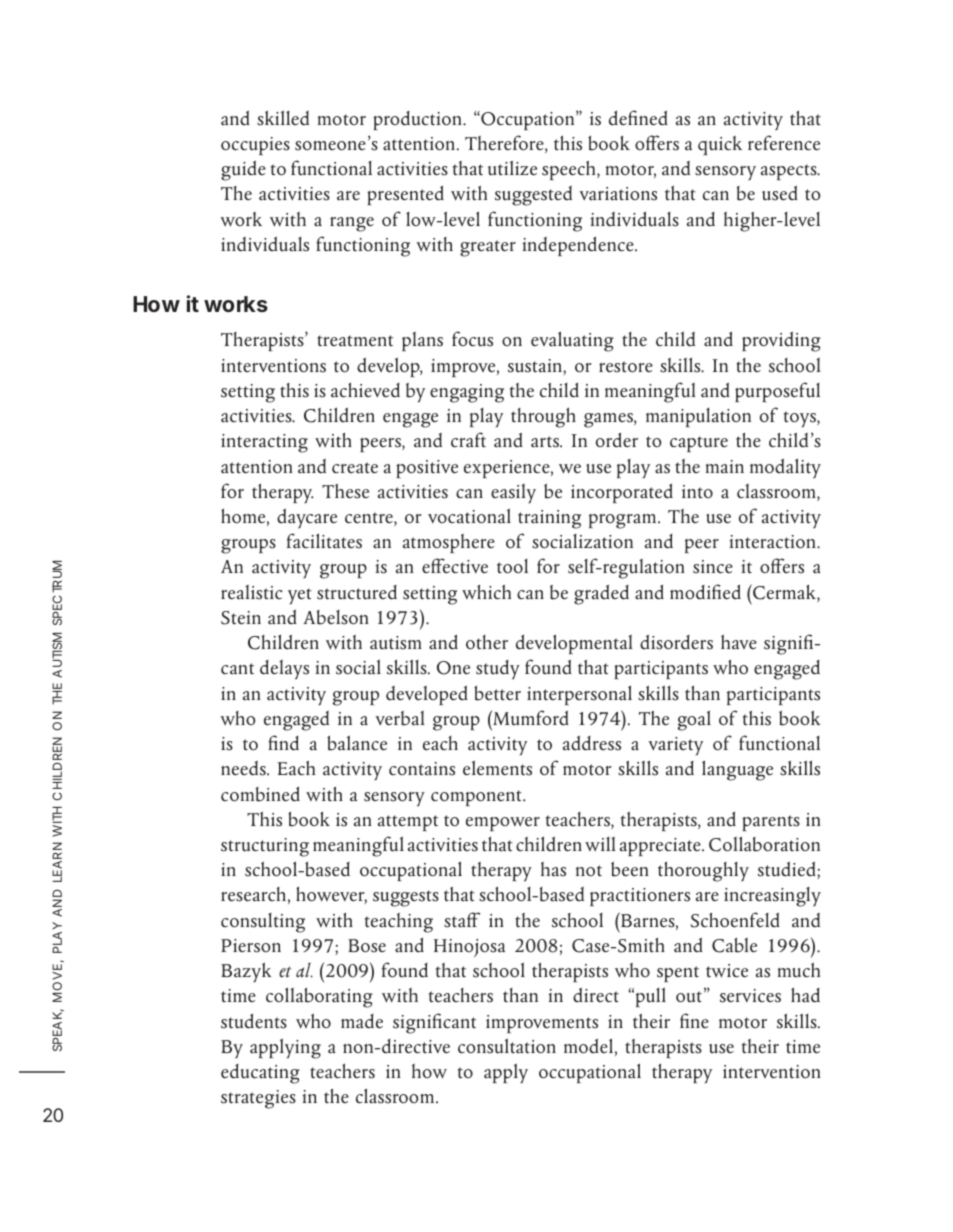 This screenshot has height=1232, width=953. What do you see at coordinates (720, 145) in the screenshot?
I see `quick` at bounding box center [720, 145].
